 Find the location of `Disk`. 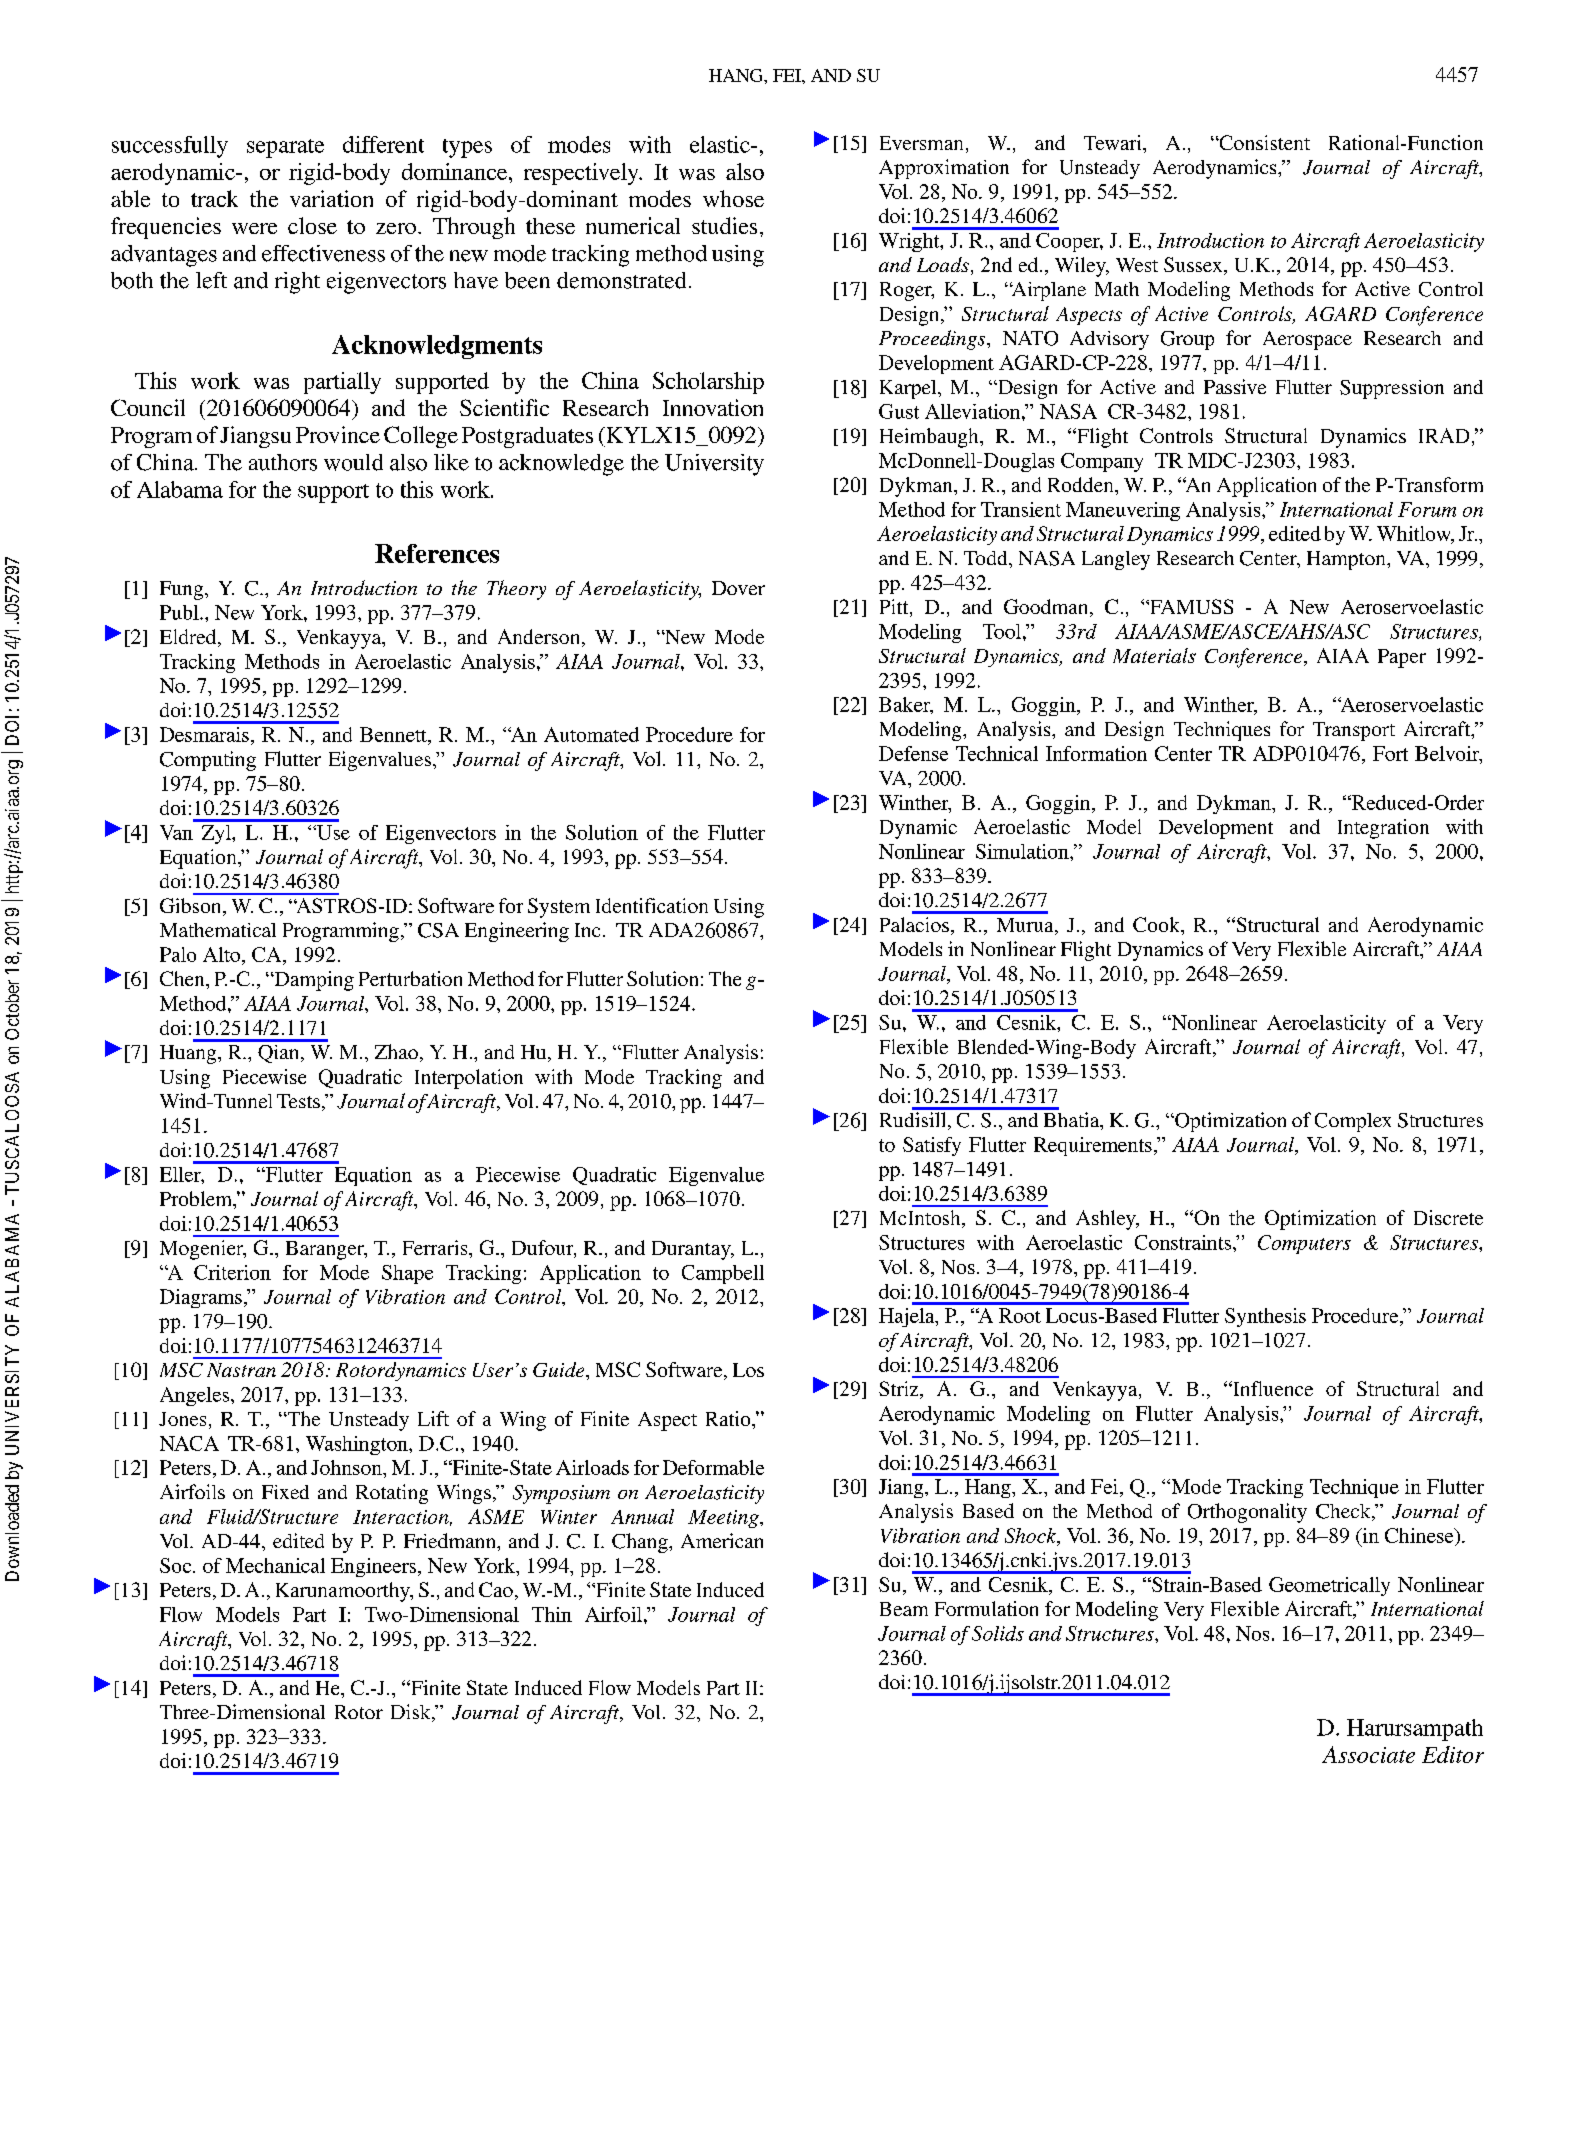

Disk is located at coordinates (412, 1713).
